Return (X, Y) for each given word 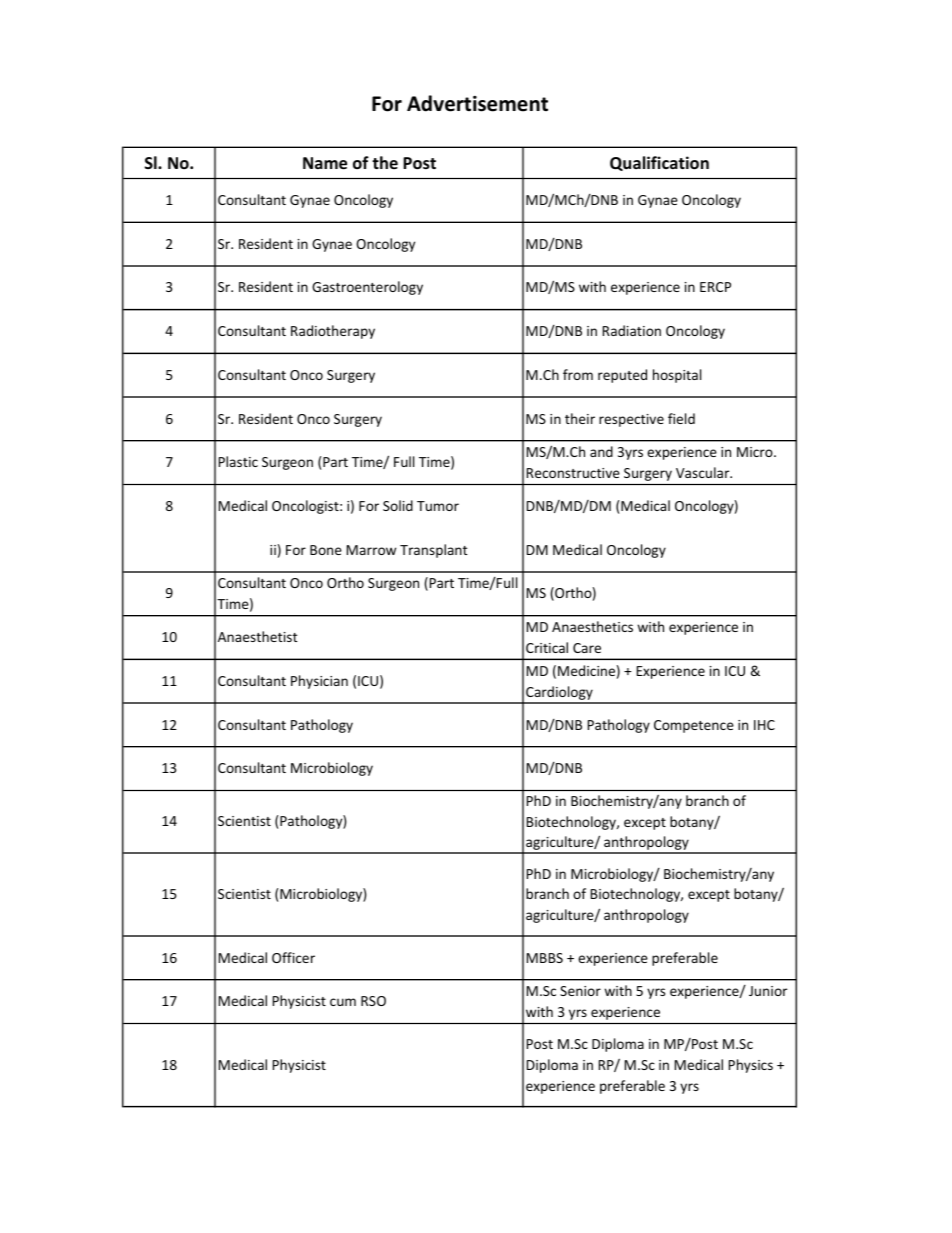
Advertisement (477, 103)
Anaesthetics (592, 626)
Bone (326, 550)
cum (343, 1002)
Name (325, 163)
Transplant (434, 551)
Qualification (659, 163)
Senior (580, 991)
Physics (751, 1066)
